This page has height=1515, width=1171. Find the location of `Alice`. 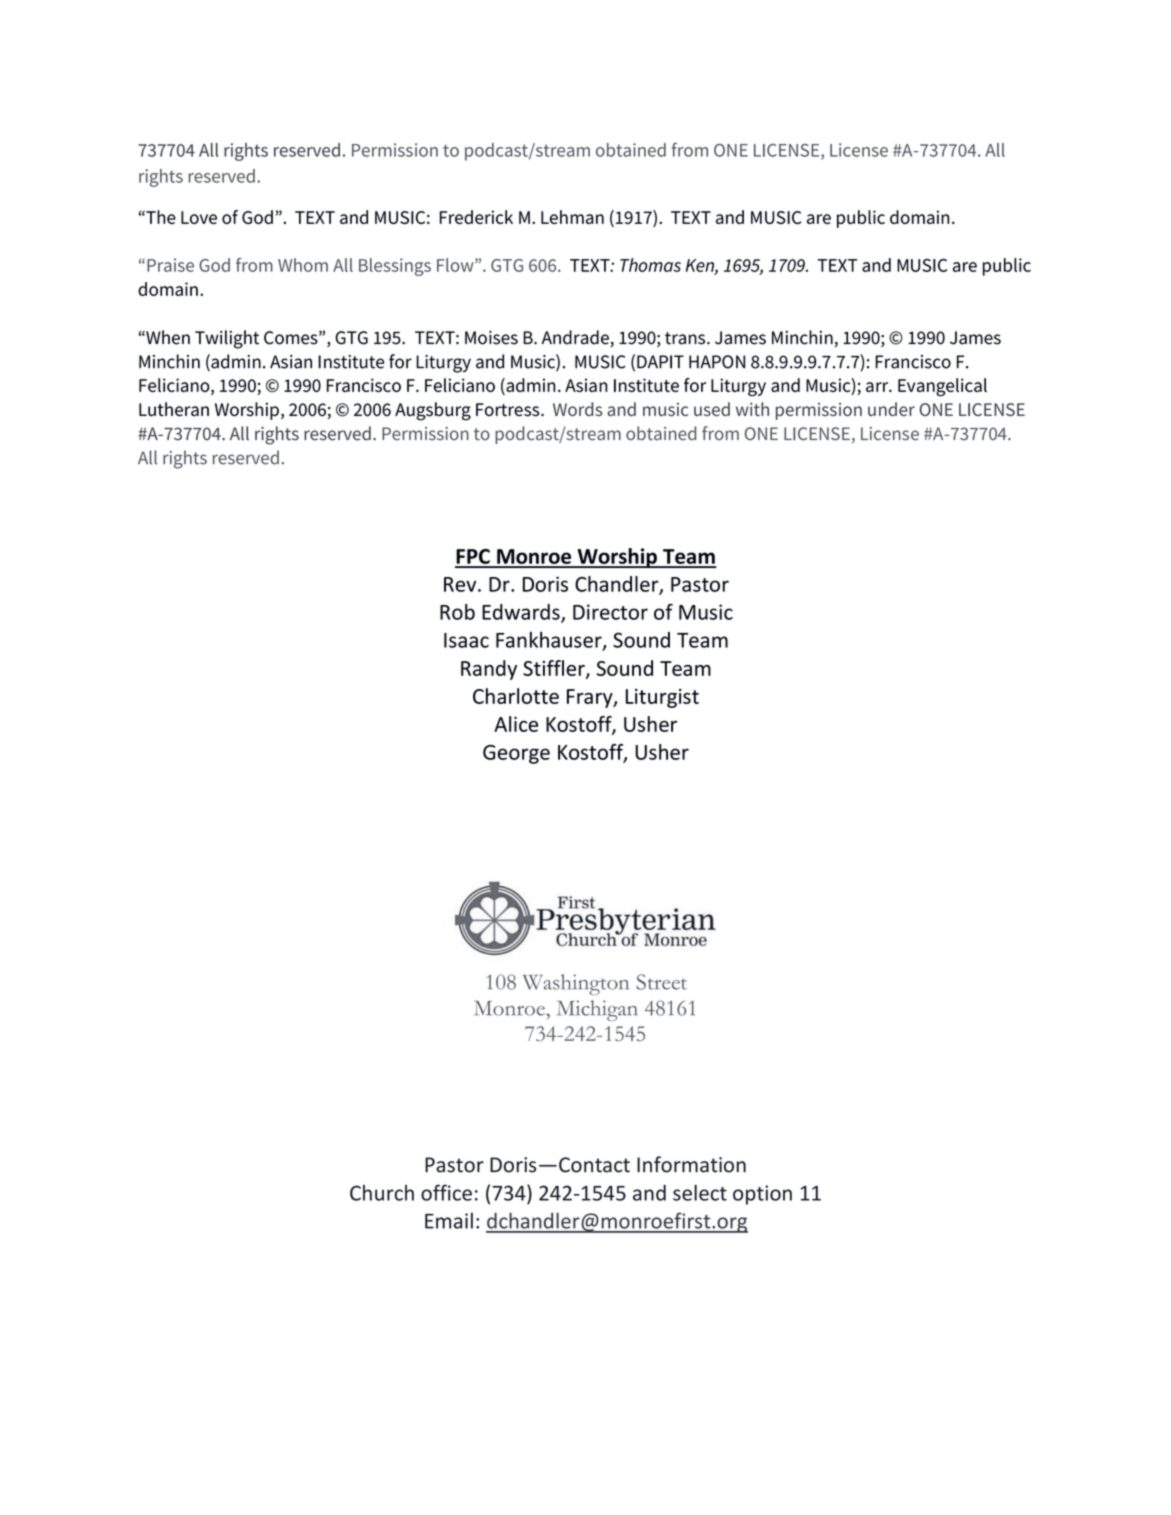

Alice is located at coordinates (516, 724).
